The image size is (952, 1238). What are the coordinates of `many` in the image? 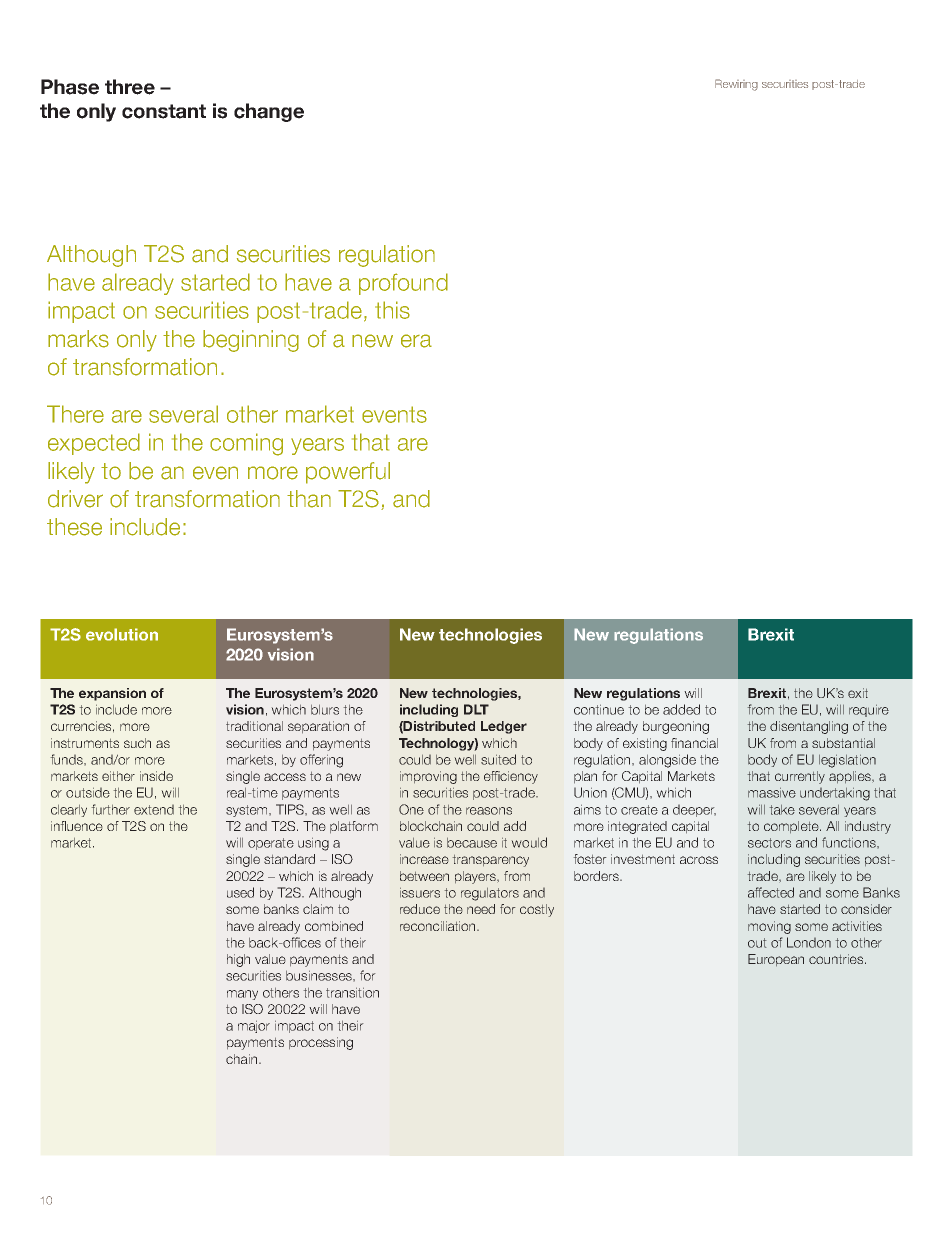 It's located at (242, 995).
